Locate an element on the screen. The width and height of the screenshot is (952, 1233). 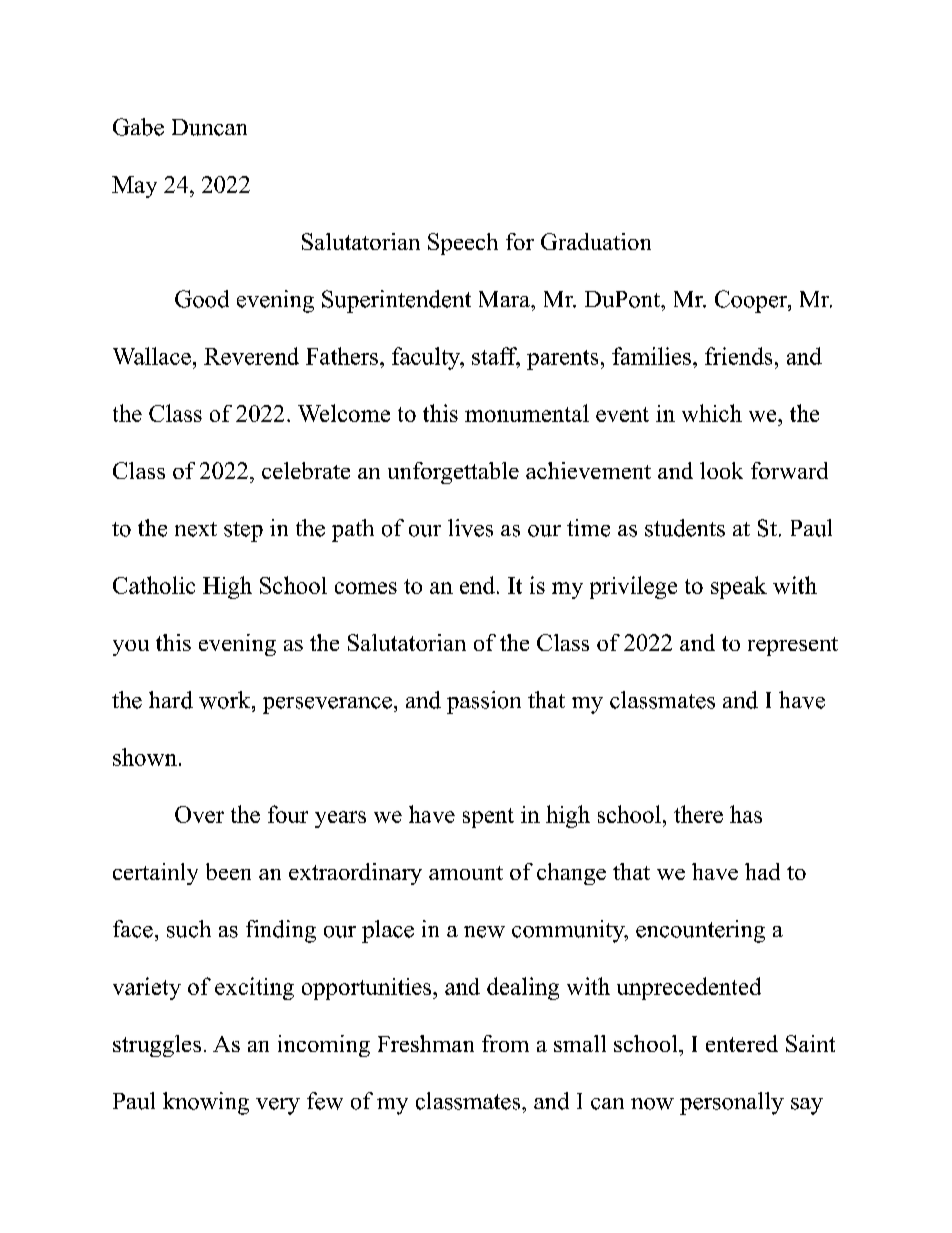
spent is located at coordinates (488, 818).
